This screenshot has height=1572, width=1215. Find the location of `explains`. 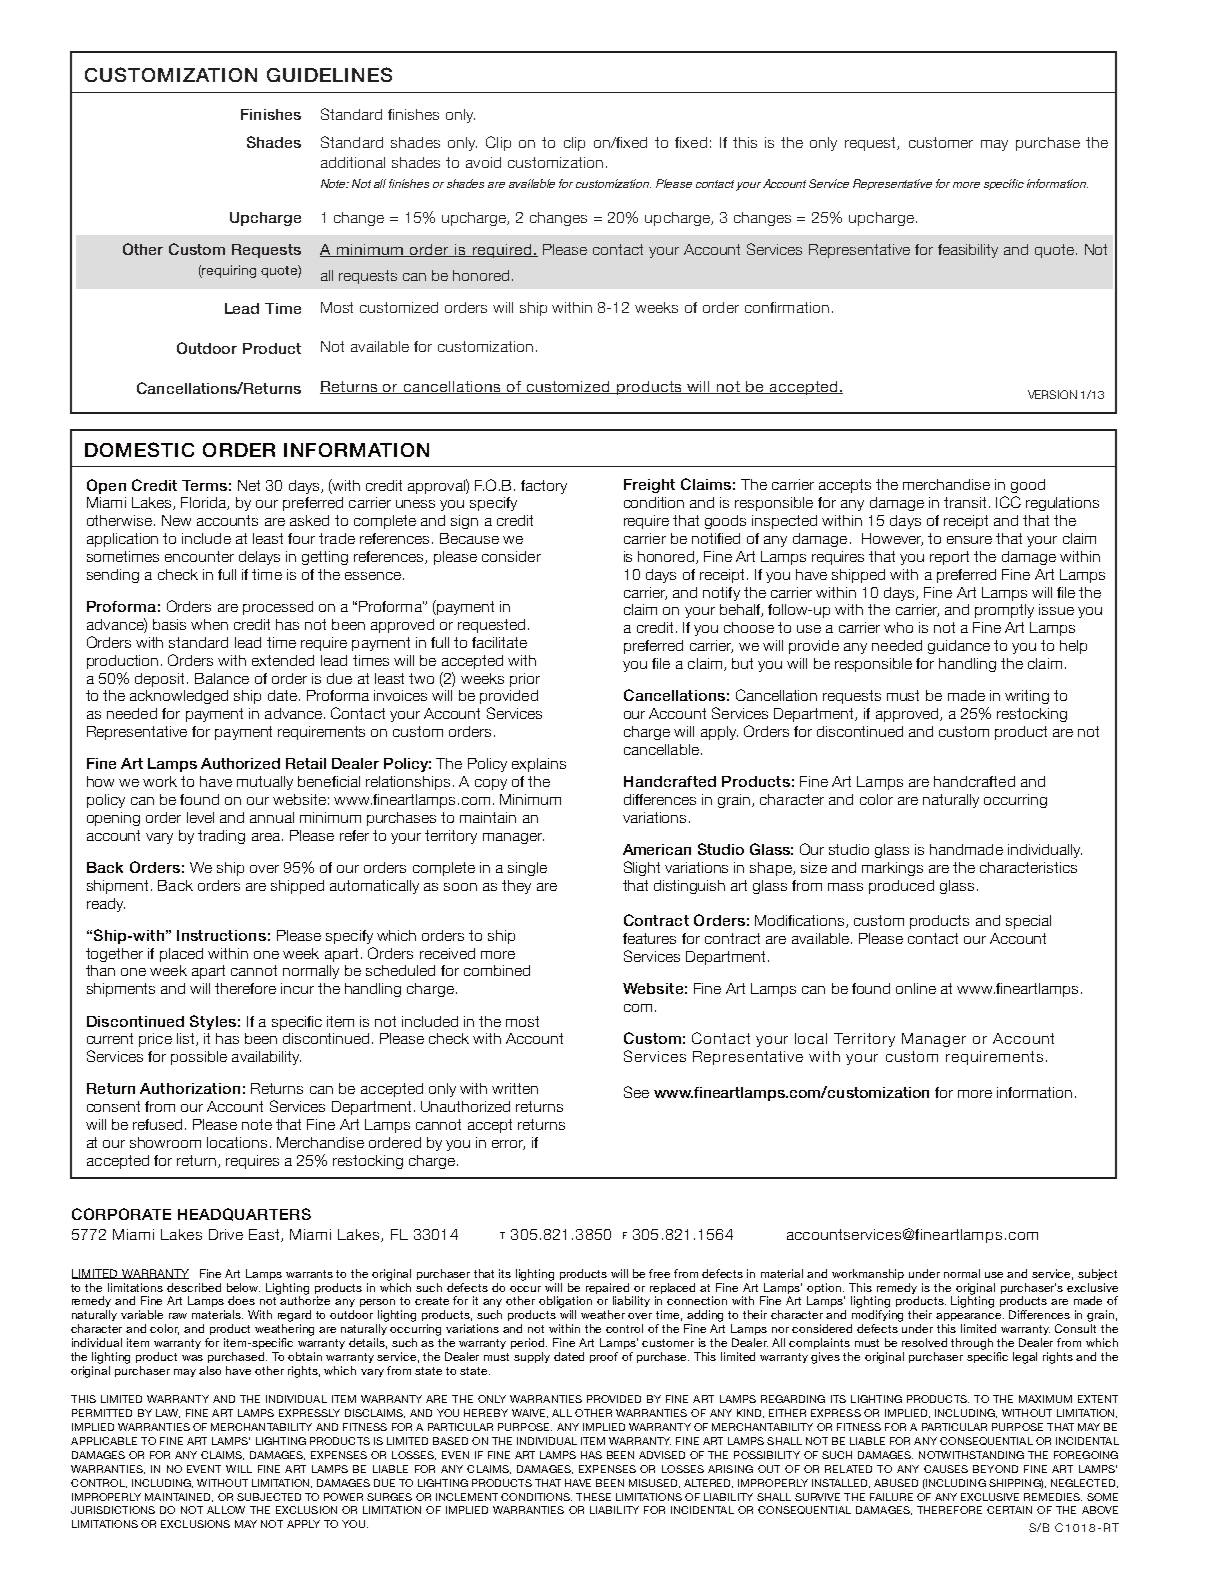

explains is located at coordinates (539, 765).
